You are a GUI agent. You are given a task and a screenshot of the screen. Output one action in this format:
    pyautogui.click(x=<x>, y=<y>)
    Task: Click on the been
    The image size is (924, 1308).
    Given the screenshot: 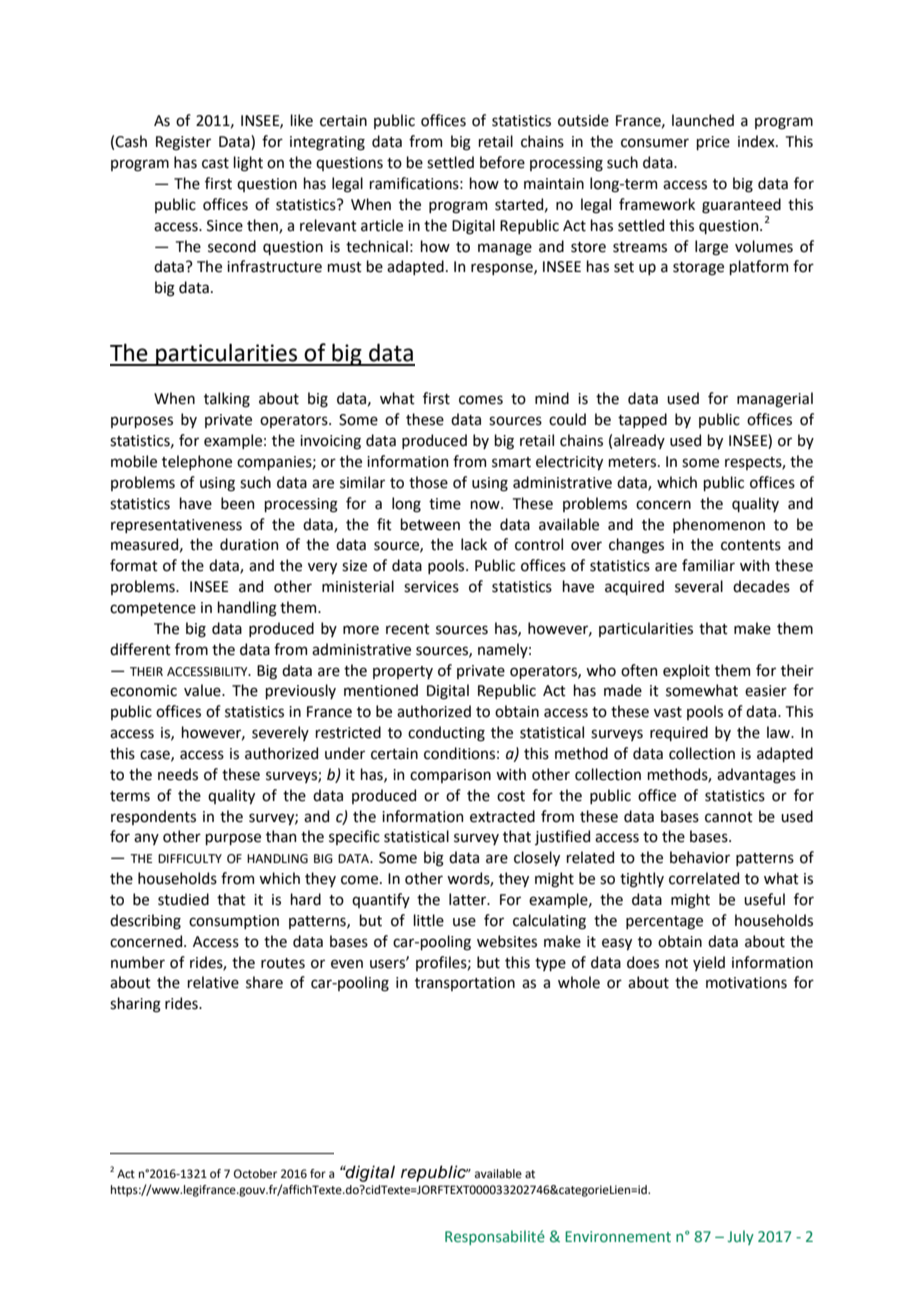 What is the action you would take?
    pyautogui.click(x=237, y=503)
